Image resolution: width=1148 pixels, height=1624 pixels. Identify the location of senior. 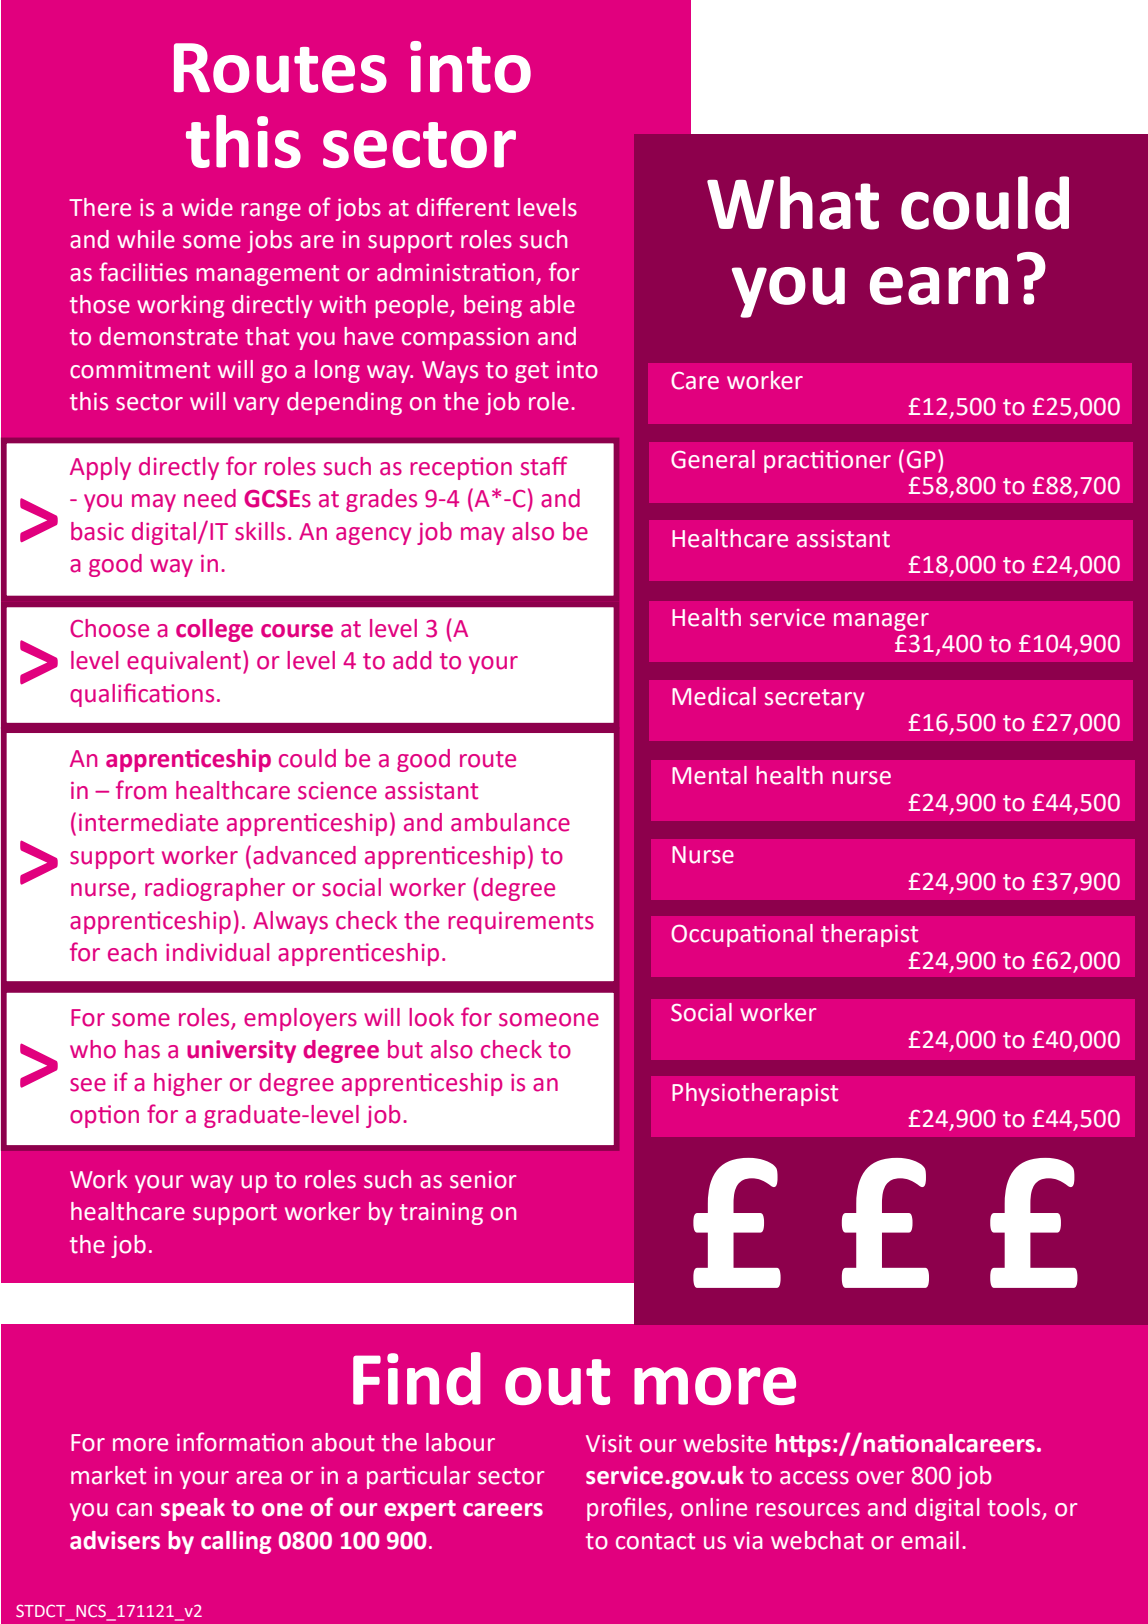
(483, 1180).
